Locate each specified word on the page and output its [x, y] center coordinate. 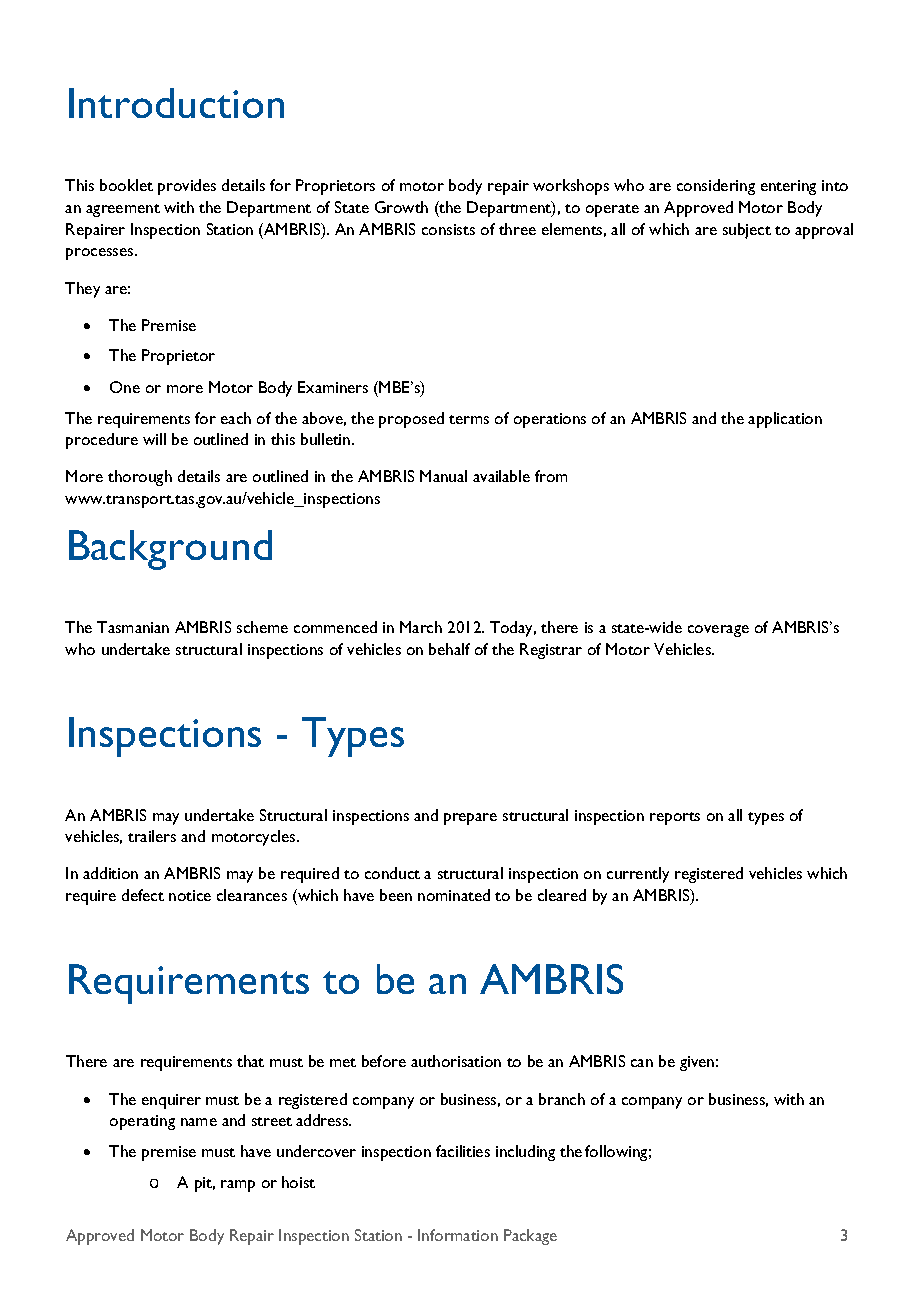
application [785, 420]
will [154, 439]
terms [469, 419]
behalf [449, 649]
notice [190, 895]
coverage [718, 631]
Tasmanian [133, 627]
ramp [238, 1186]
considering [716, 187]
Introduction [176, 103]
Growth [401, 207]
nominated [454, 895]
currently [638, 875]
